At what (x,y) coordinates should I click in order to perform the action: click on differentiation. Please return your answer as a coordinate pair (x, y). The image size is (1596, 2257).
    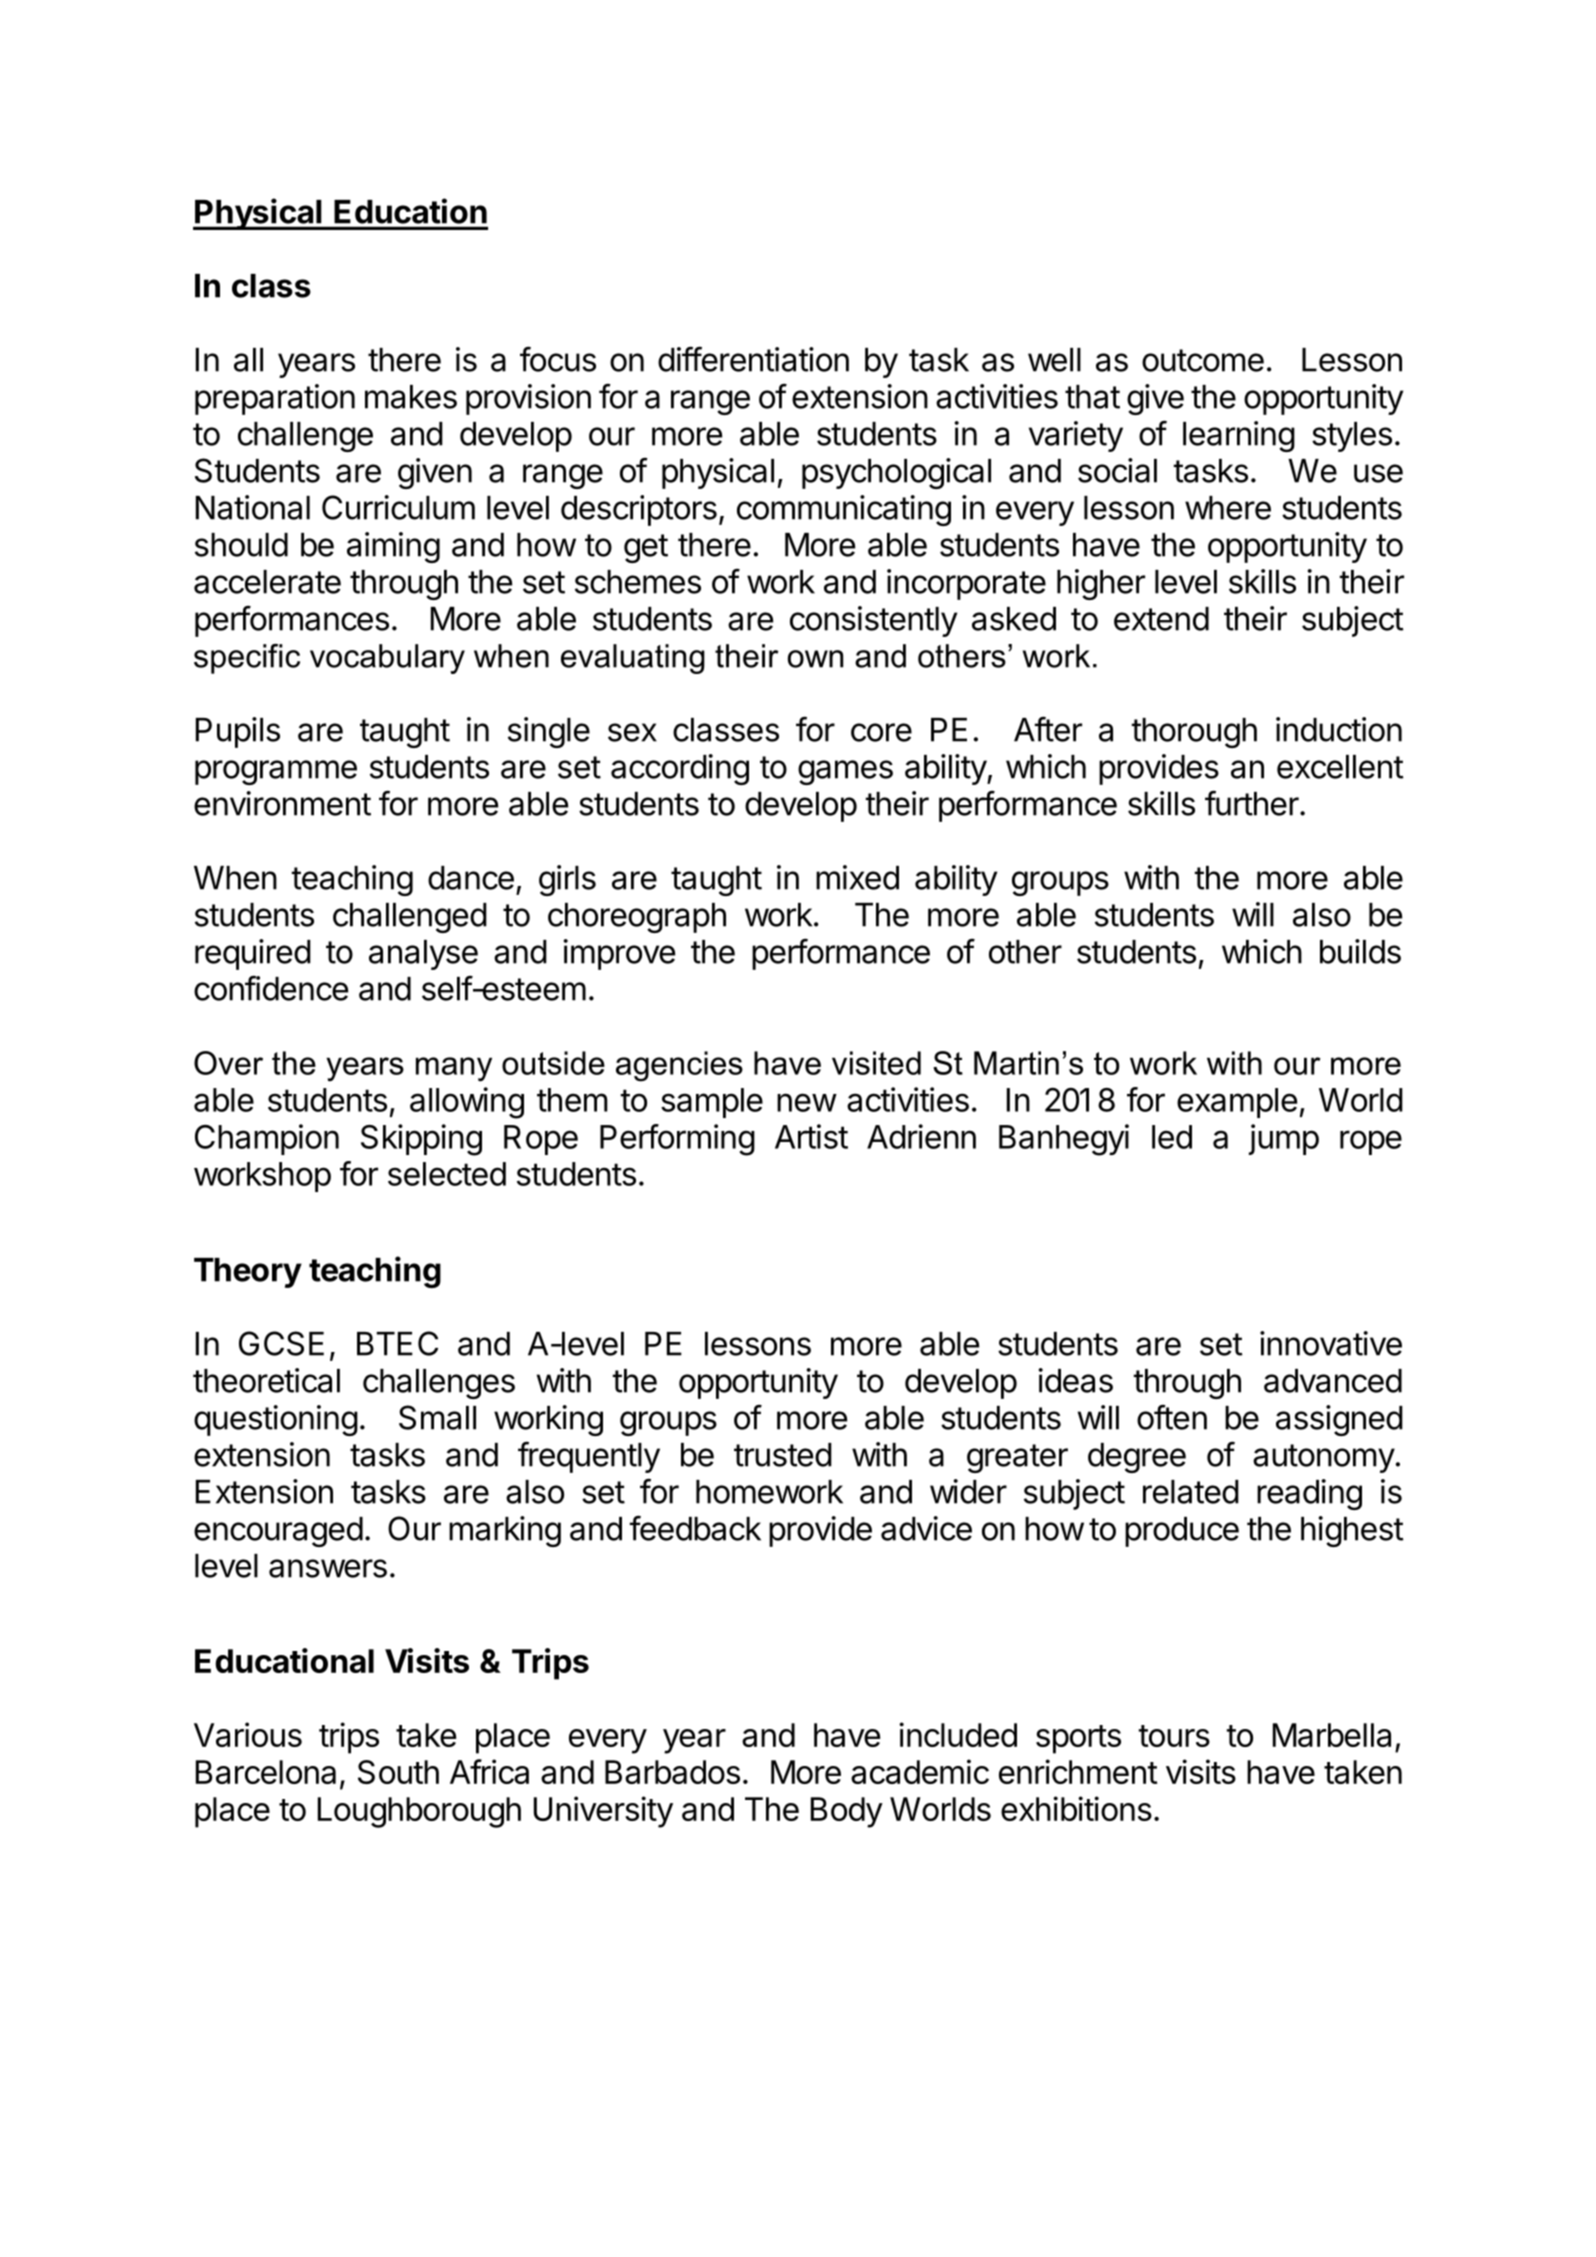
    Looking at the image, I should click on (753, 359).
